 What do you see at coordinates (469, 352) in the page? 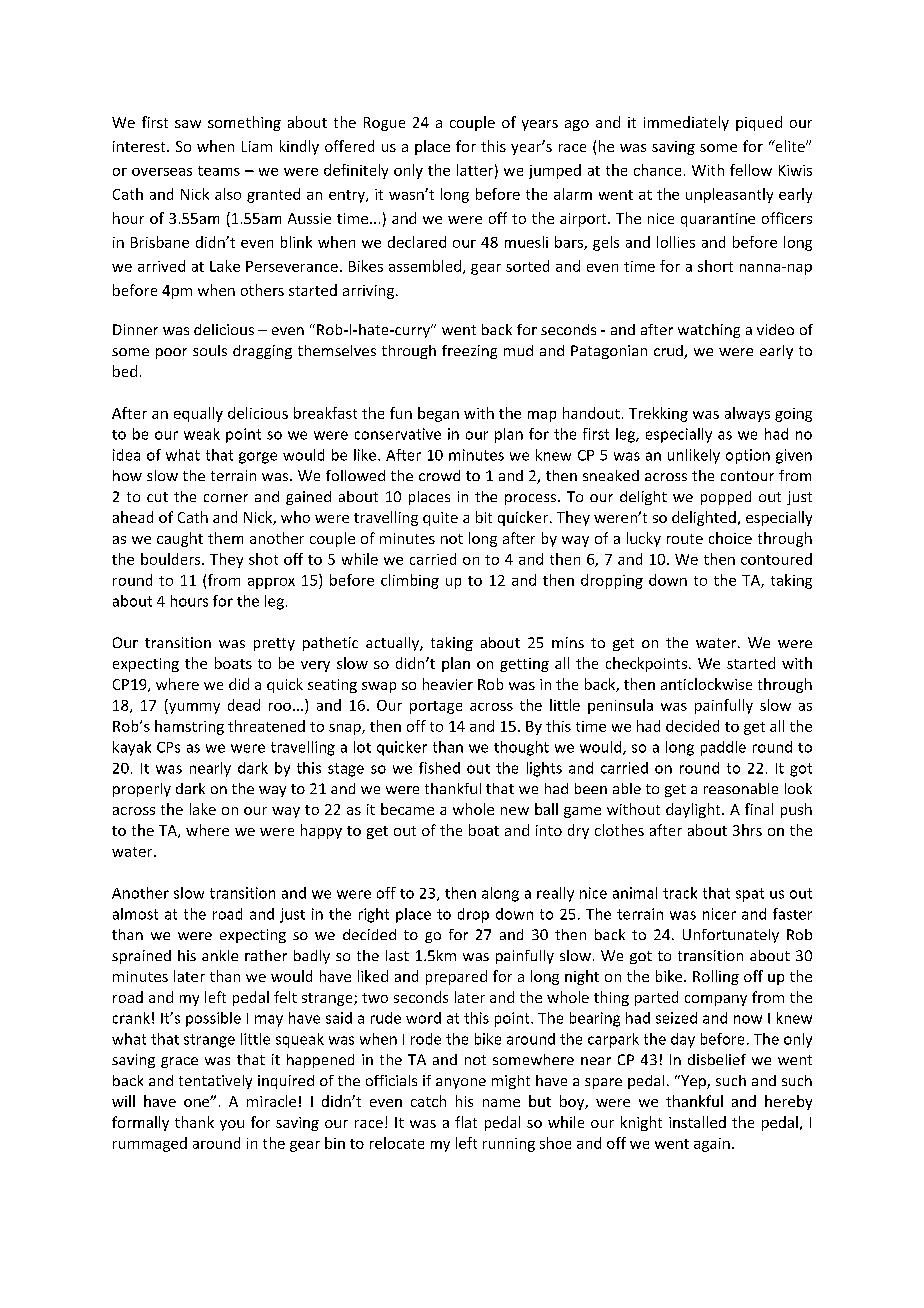
I see `freezing` at bounding box center [469, 352].
